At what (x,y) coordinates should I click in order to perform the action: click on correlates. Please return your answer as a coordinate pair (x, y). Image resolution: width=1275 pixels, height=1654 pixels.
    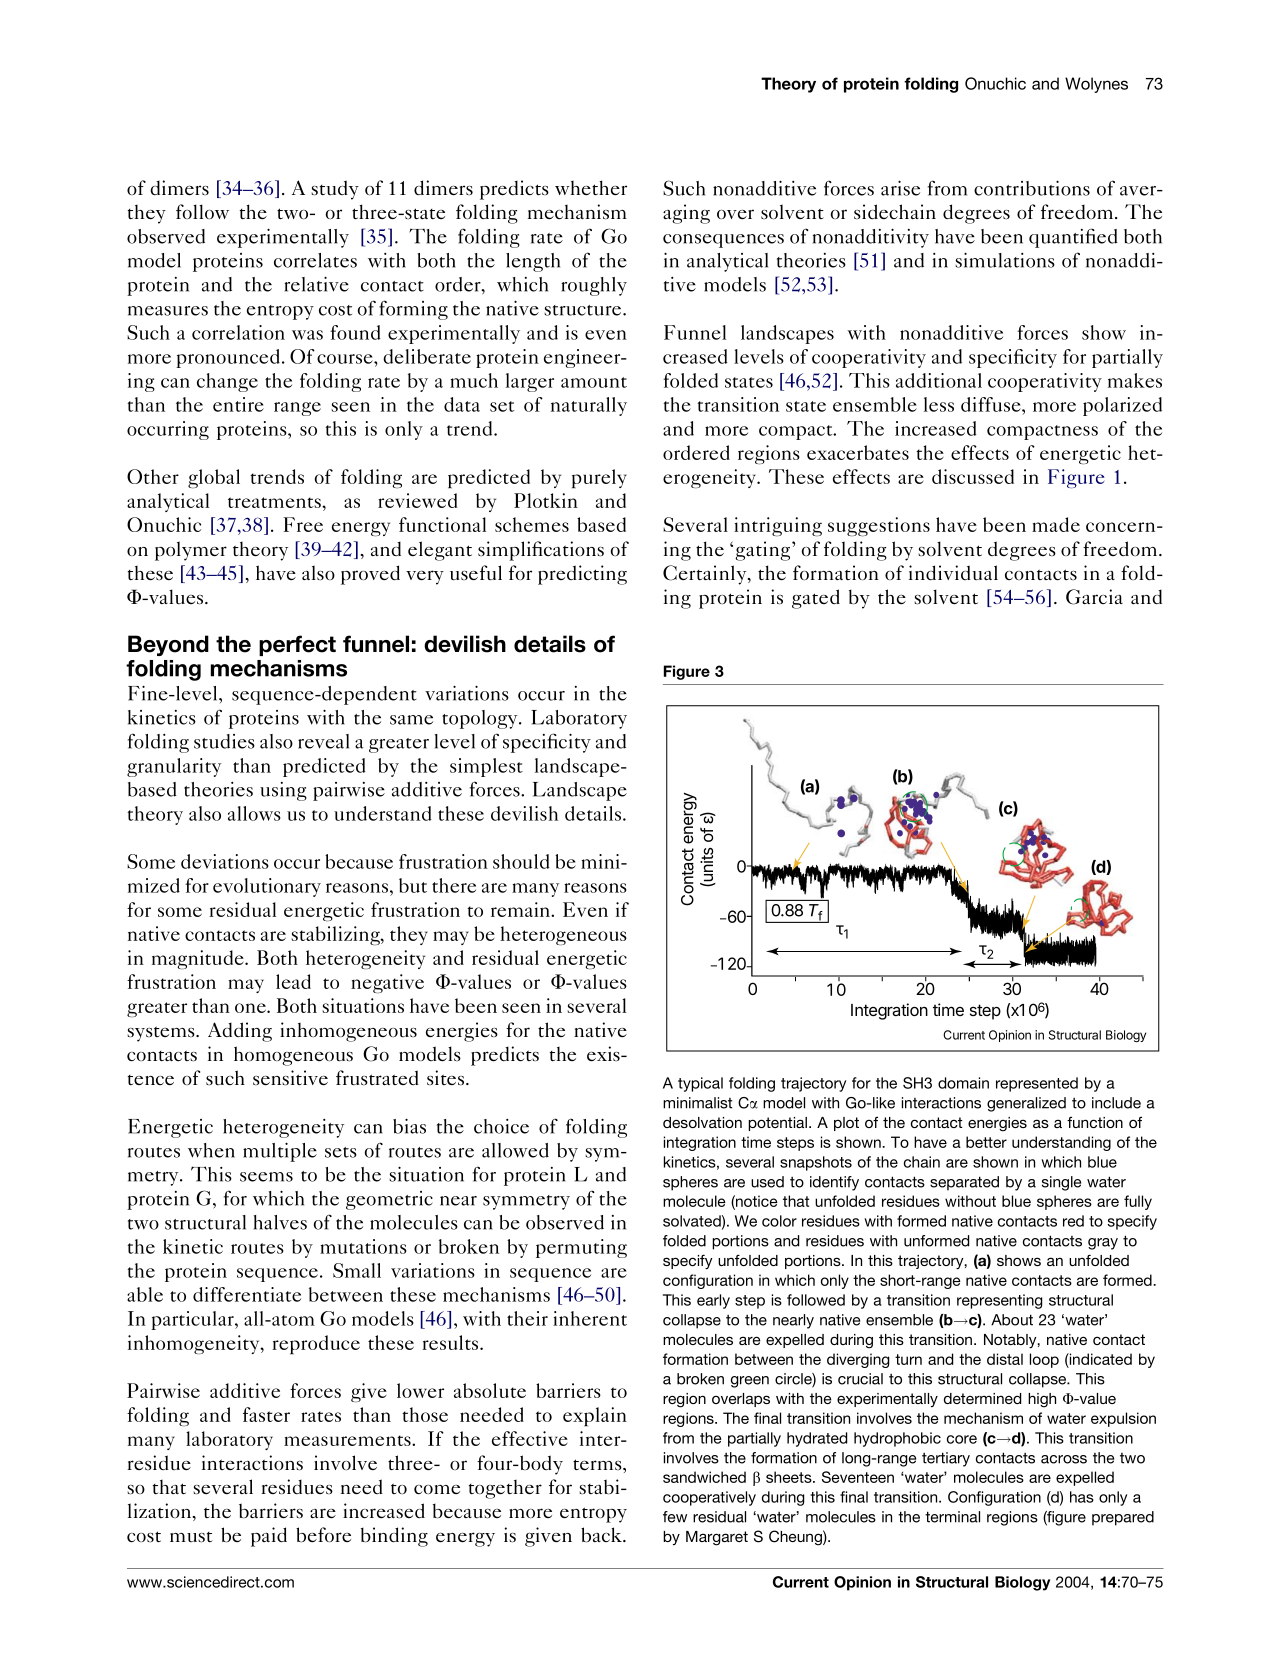
    Looking at the image, I should click on (315, 260).
